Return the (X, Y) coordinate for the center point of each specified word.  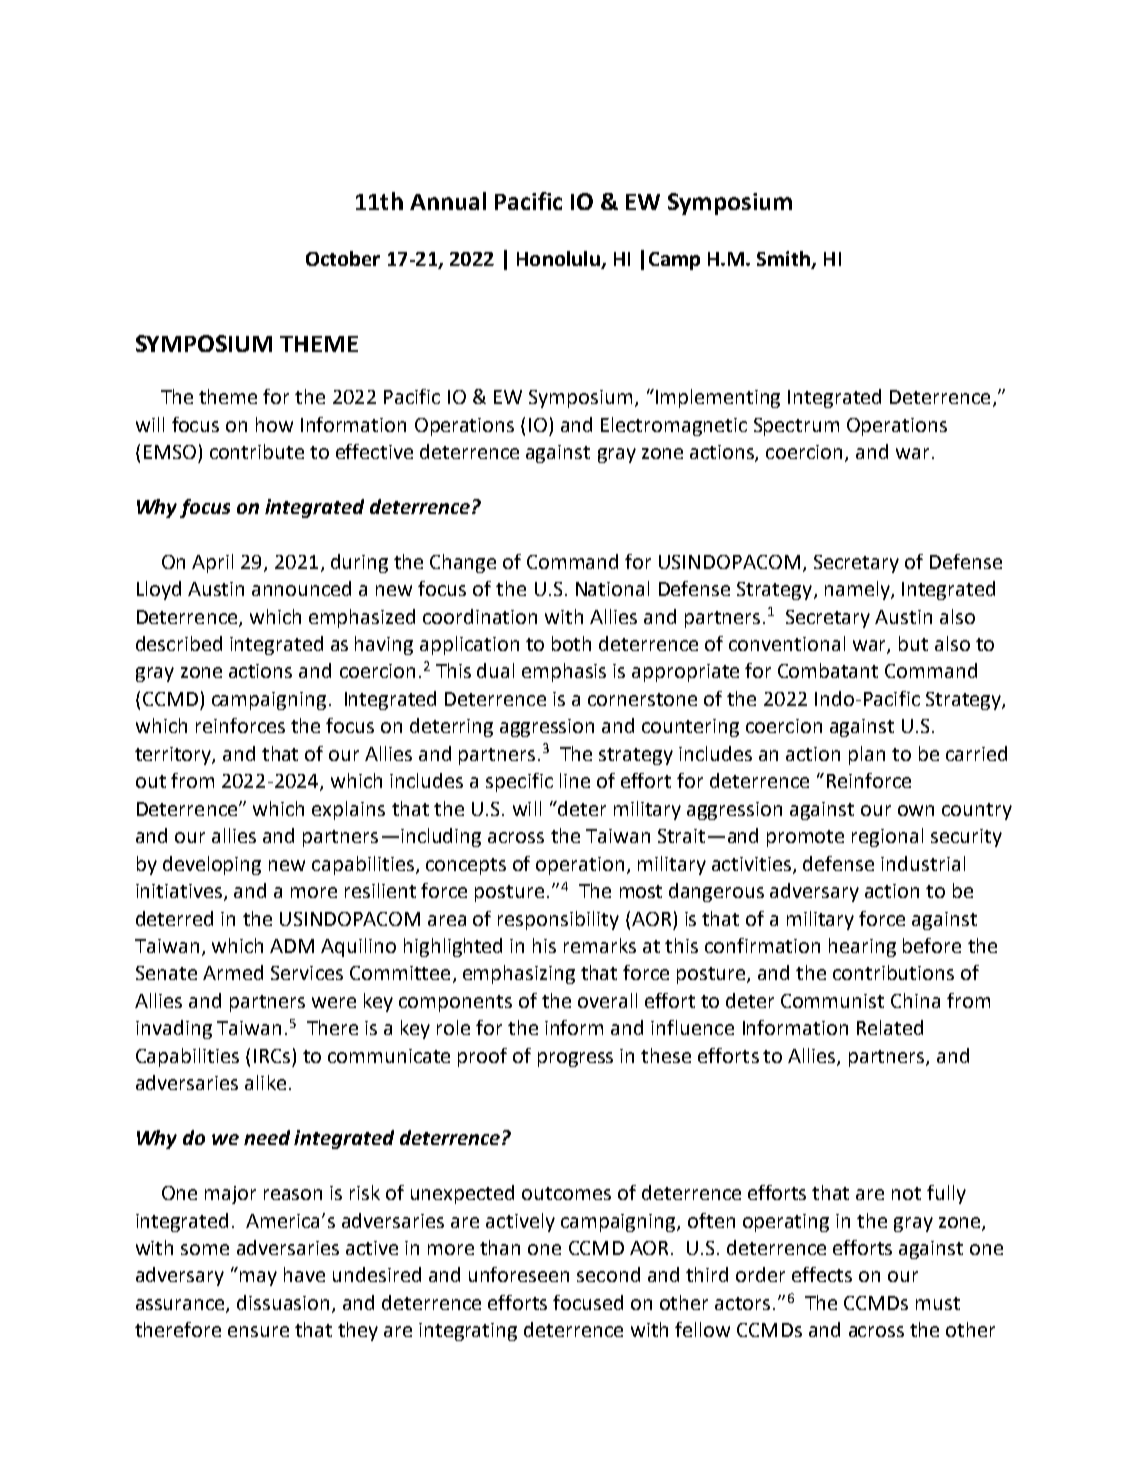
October (343, 258)
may (258, 1278)
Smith (785, 260)
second (608, 1274)
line (575, 780)
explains (348, 810)
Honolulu (559, 260)
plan (867, 755)
